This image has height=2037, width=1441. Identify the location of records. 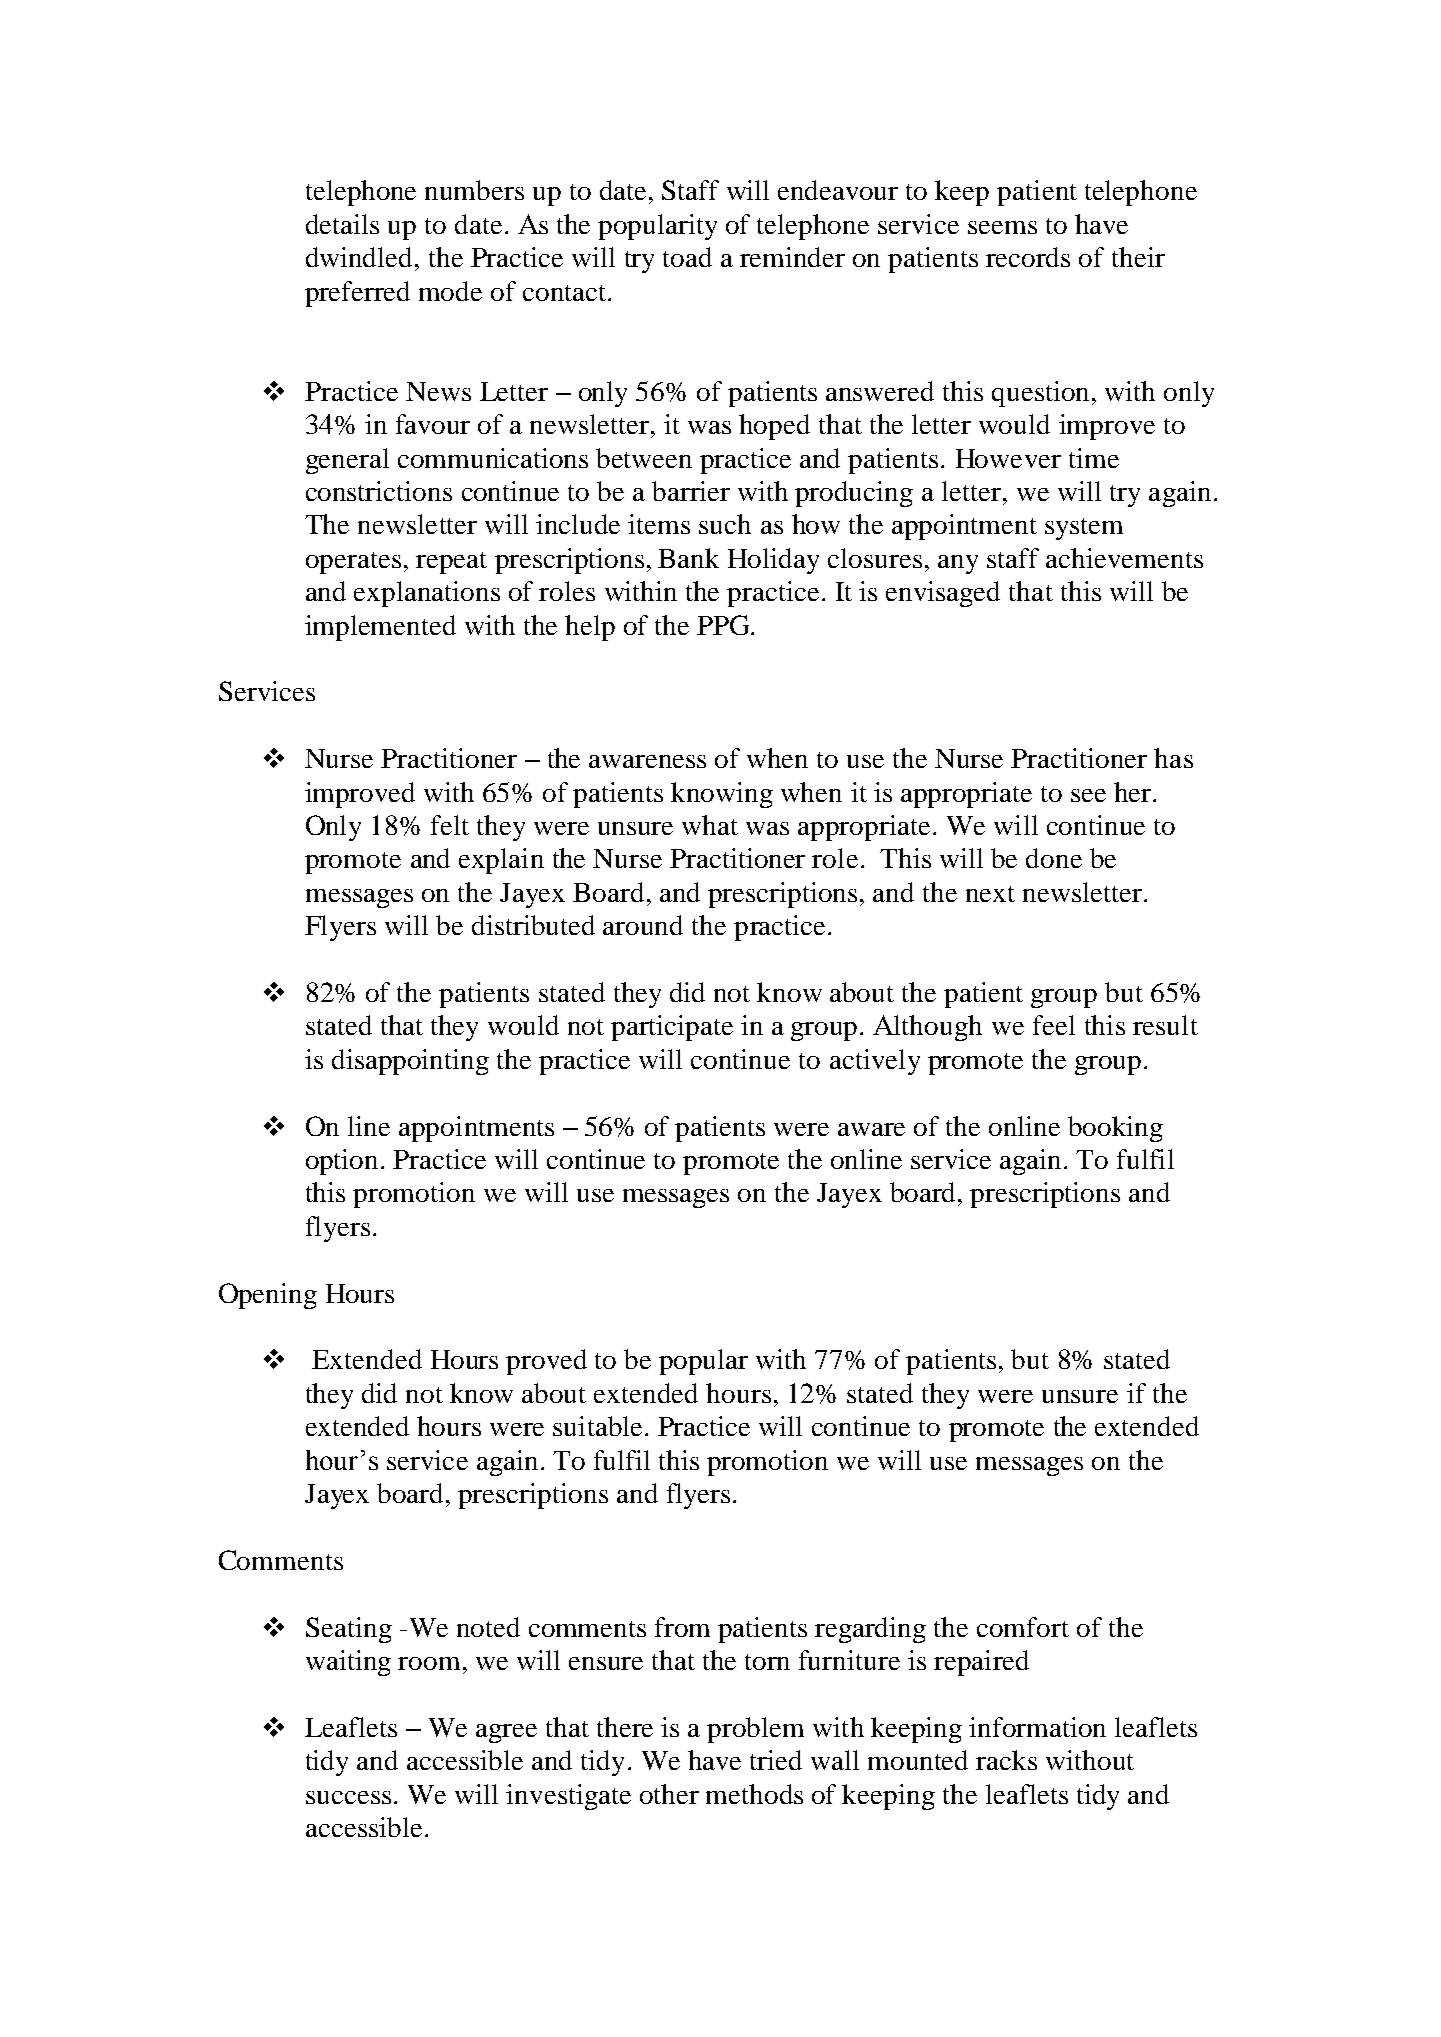
(1028, 257).
